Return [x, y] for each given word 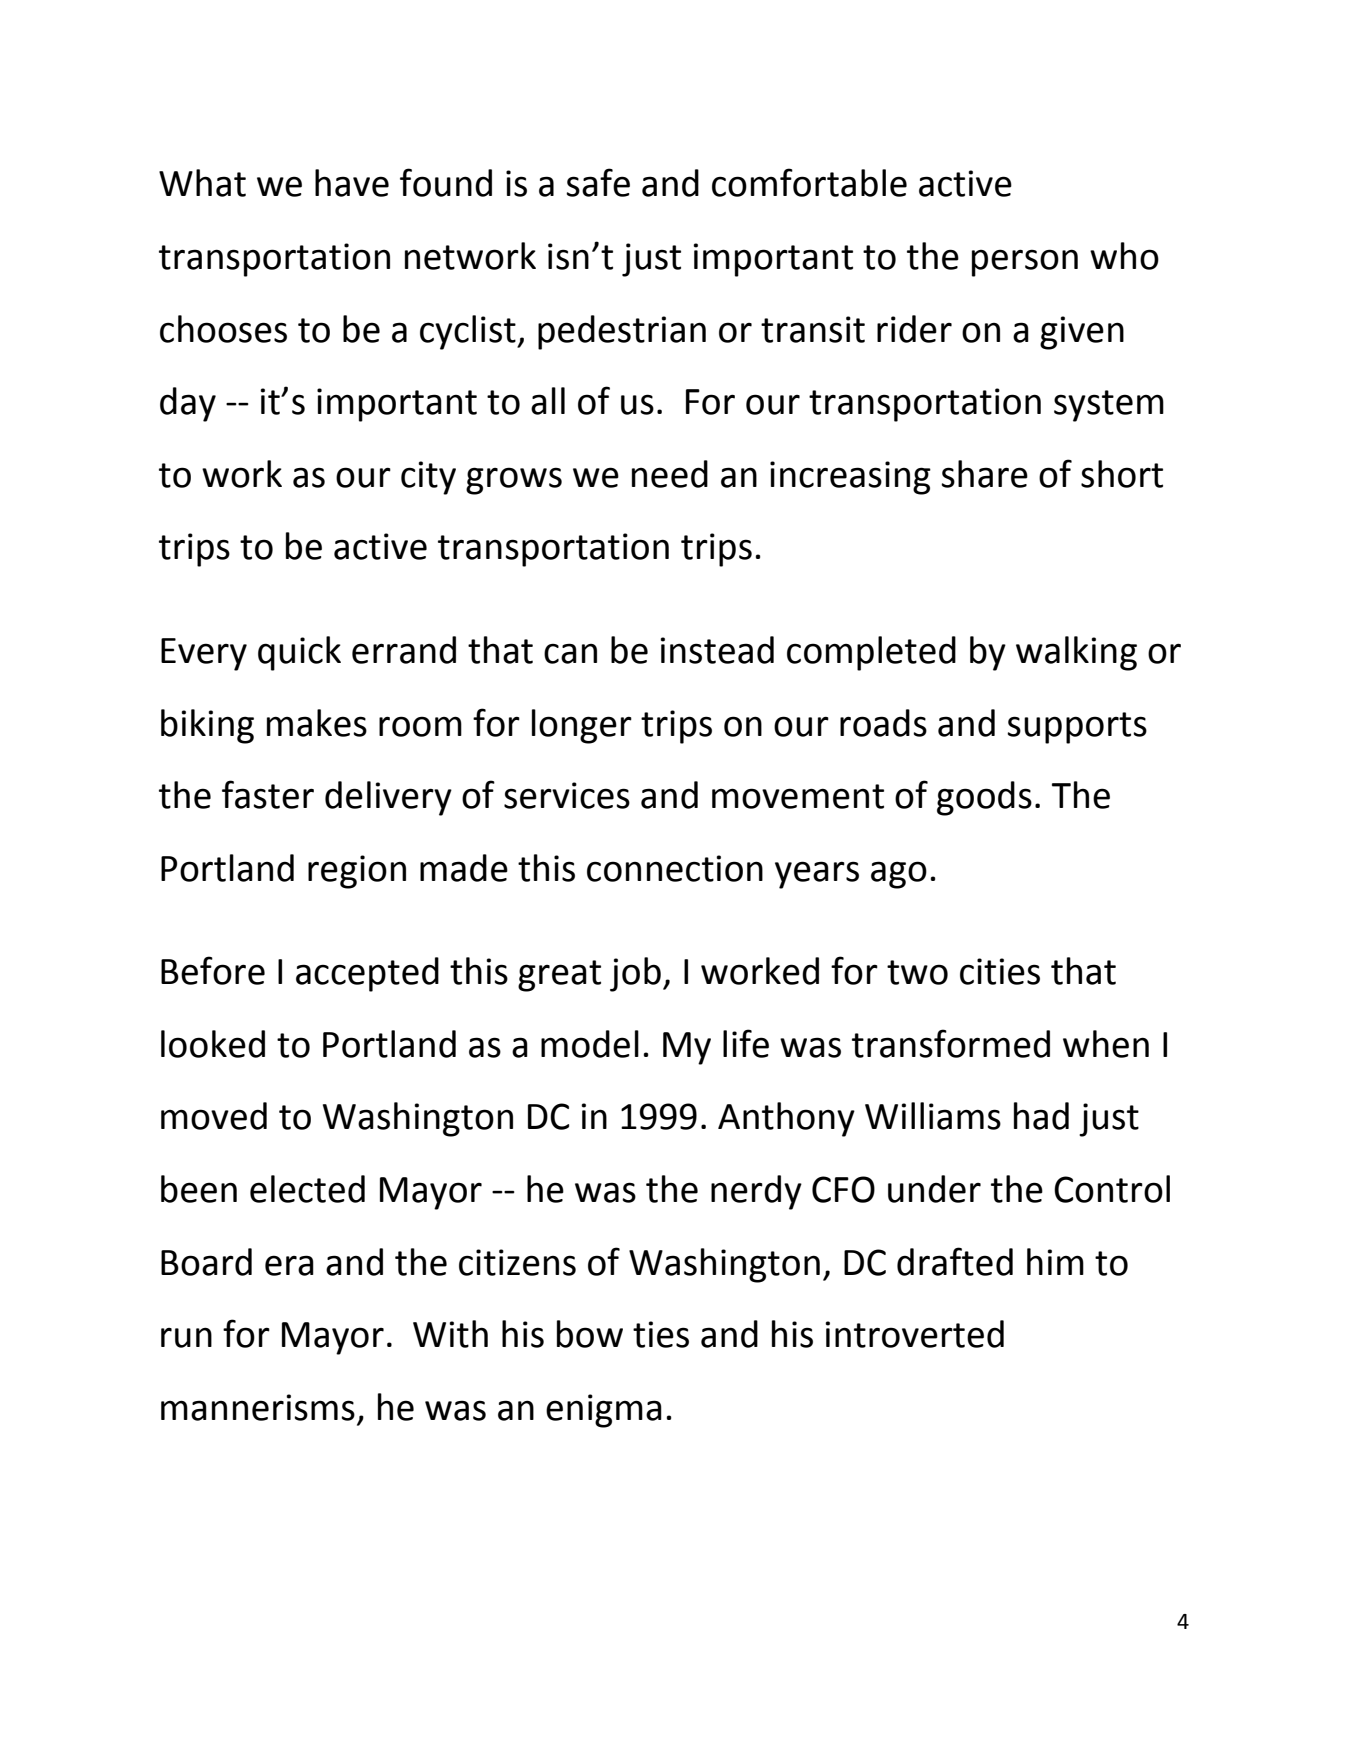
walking [1076, 653]
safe [598, 182]
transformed [951, 1043]
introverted [914, 1334]
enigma [604, 1411]
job [635, 974]
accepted [367, 974]
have [352, 183]
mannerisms [258, 1407]
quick [299, 653]
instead [717, 650]
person [1025, 263]
